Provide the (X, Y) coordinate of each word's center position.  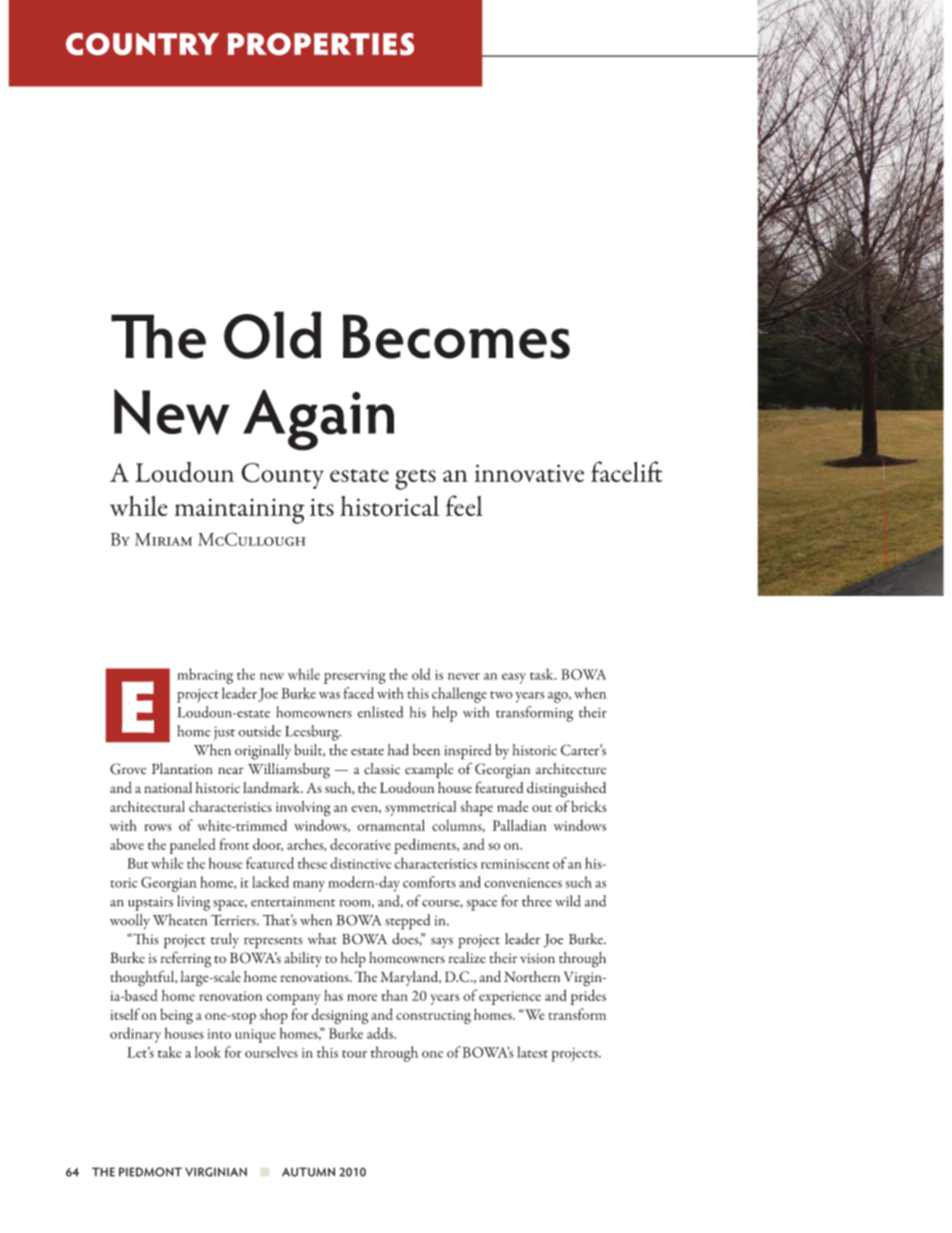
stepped (407, 922)
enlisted (380, 712)
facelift (627, 471)
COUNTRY (142, 44)
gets (415, 479)
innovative (529, 473)
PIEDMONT (150, 1172)
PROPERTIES (321, 44)
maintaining (240, 511)
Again (318, 420)
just (224, 733)
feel (464, 505)
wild (568, 901)
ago (559, 697)
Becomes (456, 336)
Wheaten (180, 920)
